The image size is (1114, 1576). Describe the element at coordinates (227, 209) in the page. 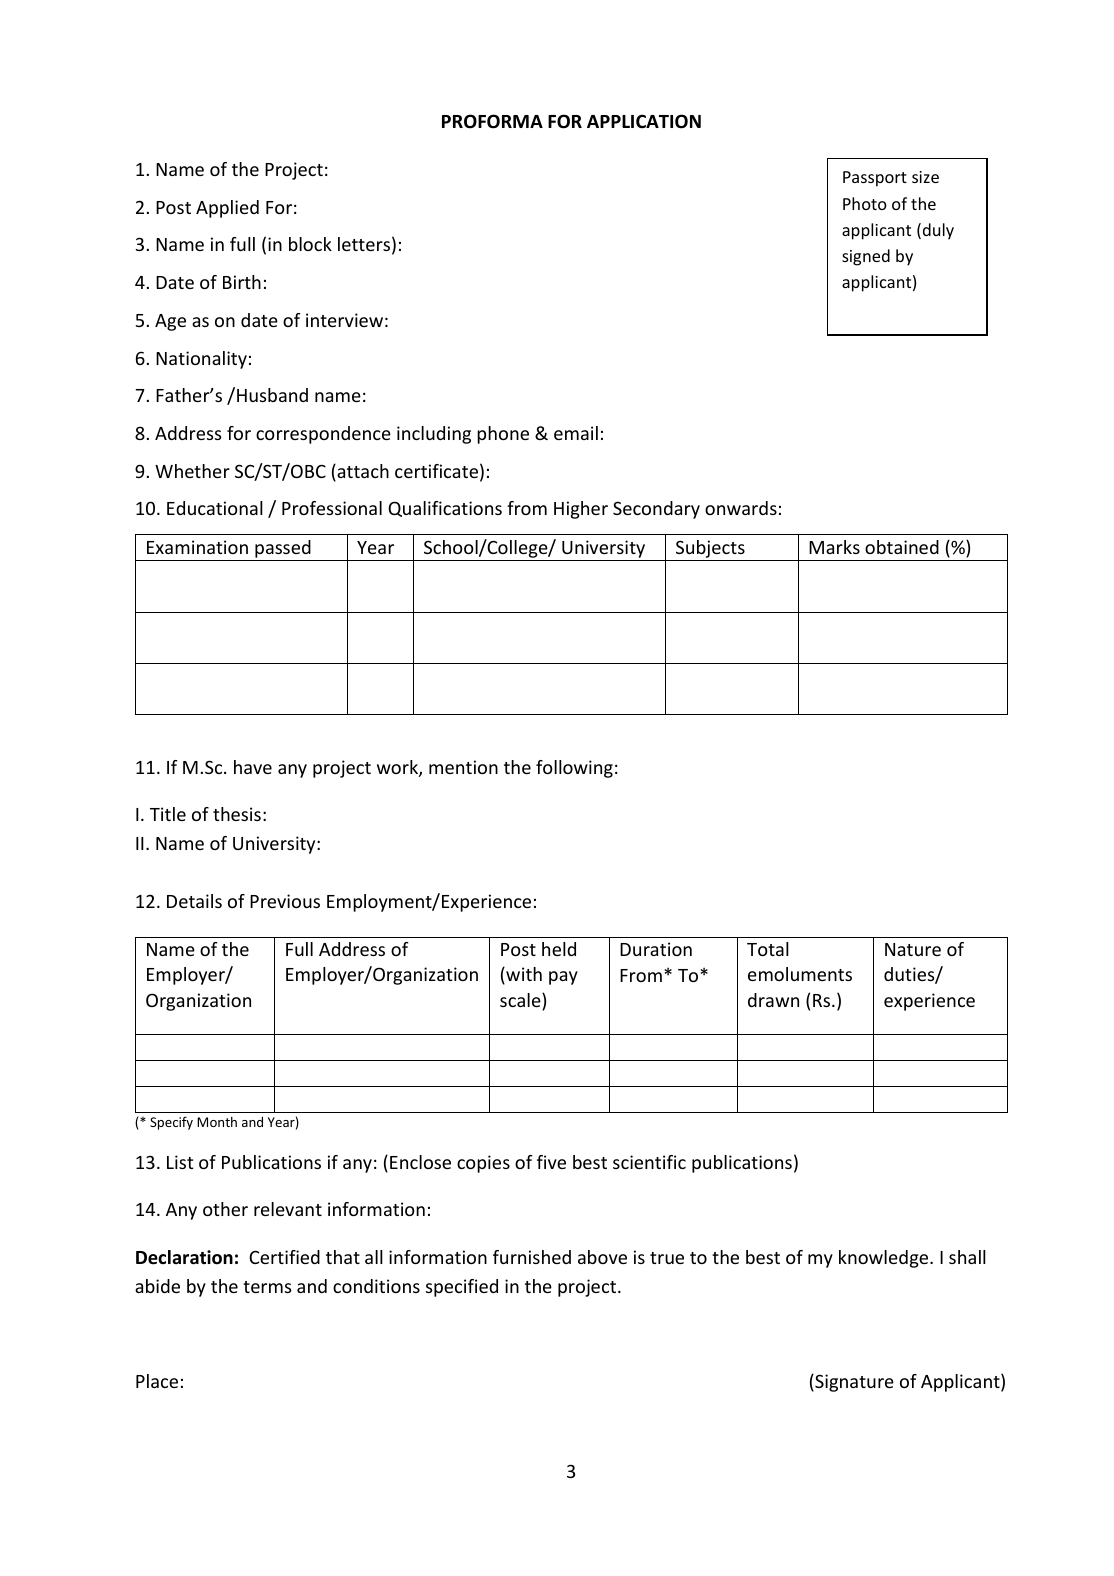

I see `Applied` at that location.
